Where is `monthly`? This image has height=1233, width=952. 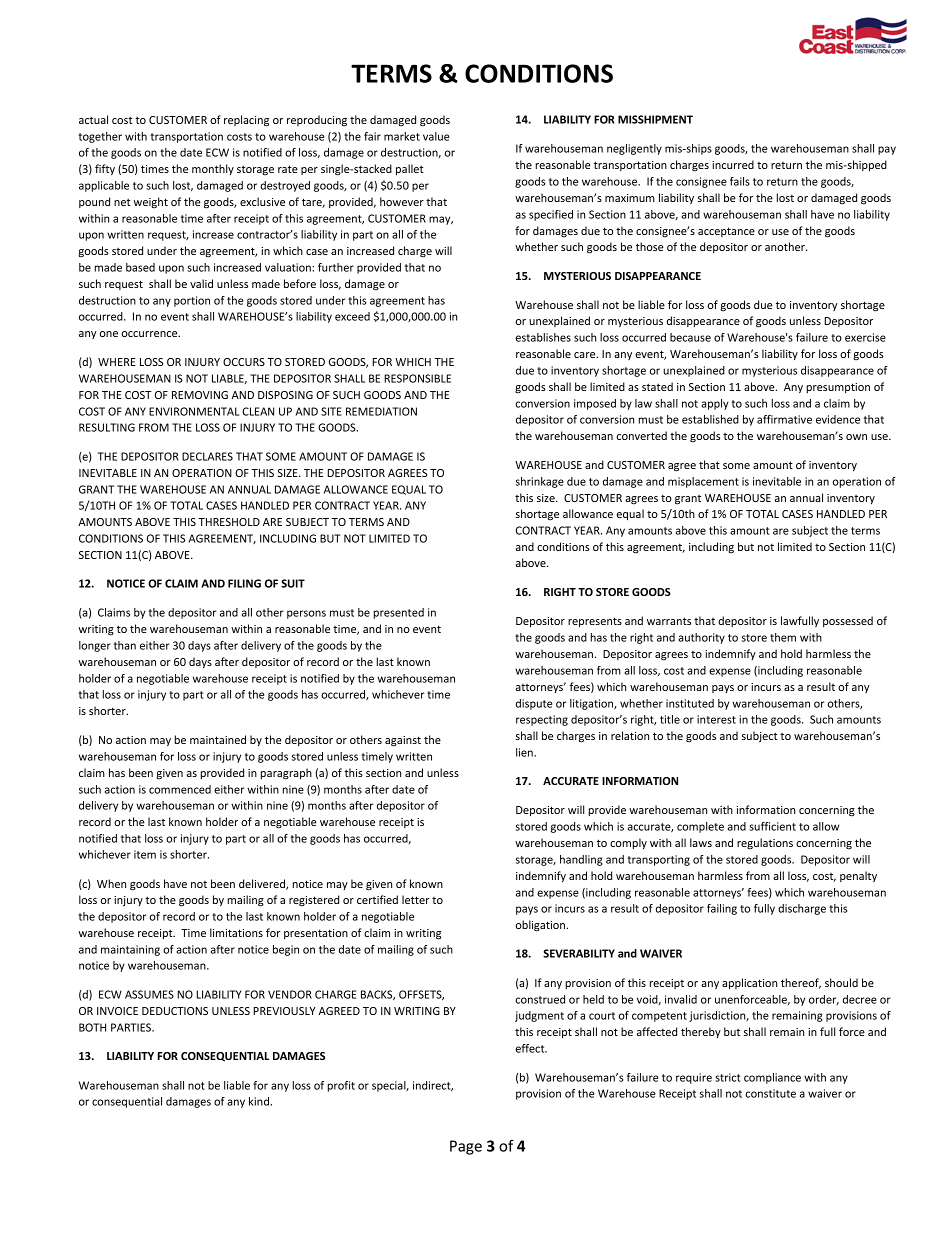 monthly is located at coordinates (213, 169).
